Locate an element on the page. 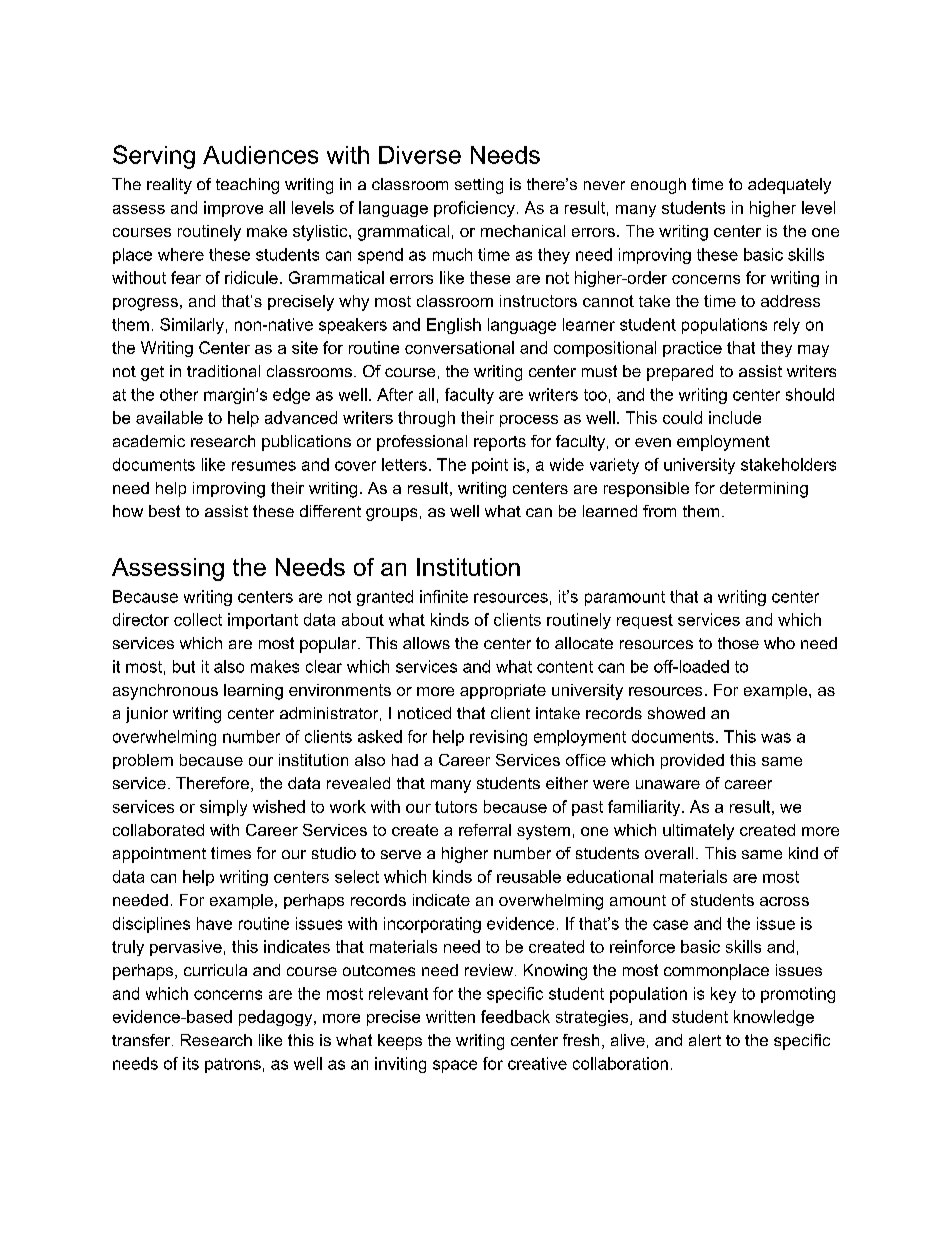 The image size is (952, 1233). resumes is located at coordinates (264, 466).
